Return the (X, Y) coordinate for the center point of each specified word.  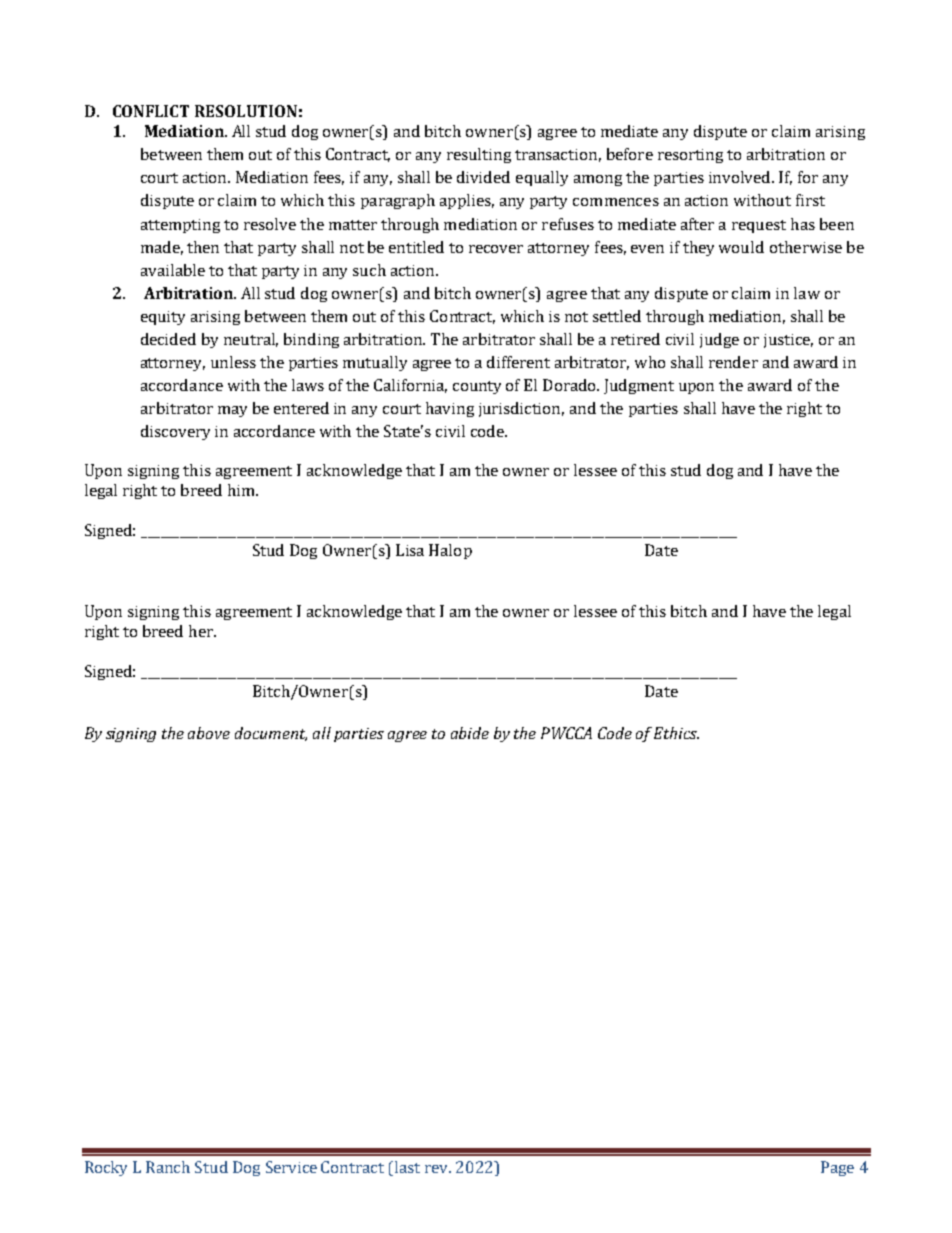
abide (470, 733)
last (407, 1167)
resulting (479, 155)
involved (741, 177)
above (209, 733)
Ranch (168, 1167)
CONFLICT (151, 111)
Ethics (676, 733)
